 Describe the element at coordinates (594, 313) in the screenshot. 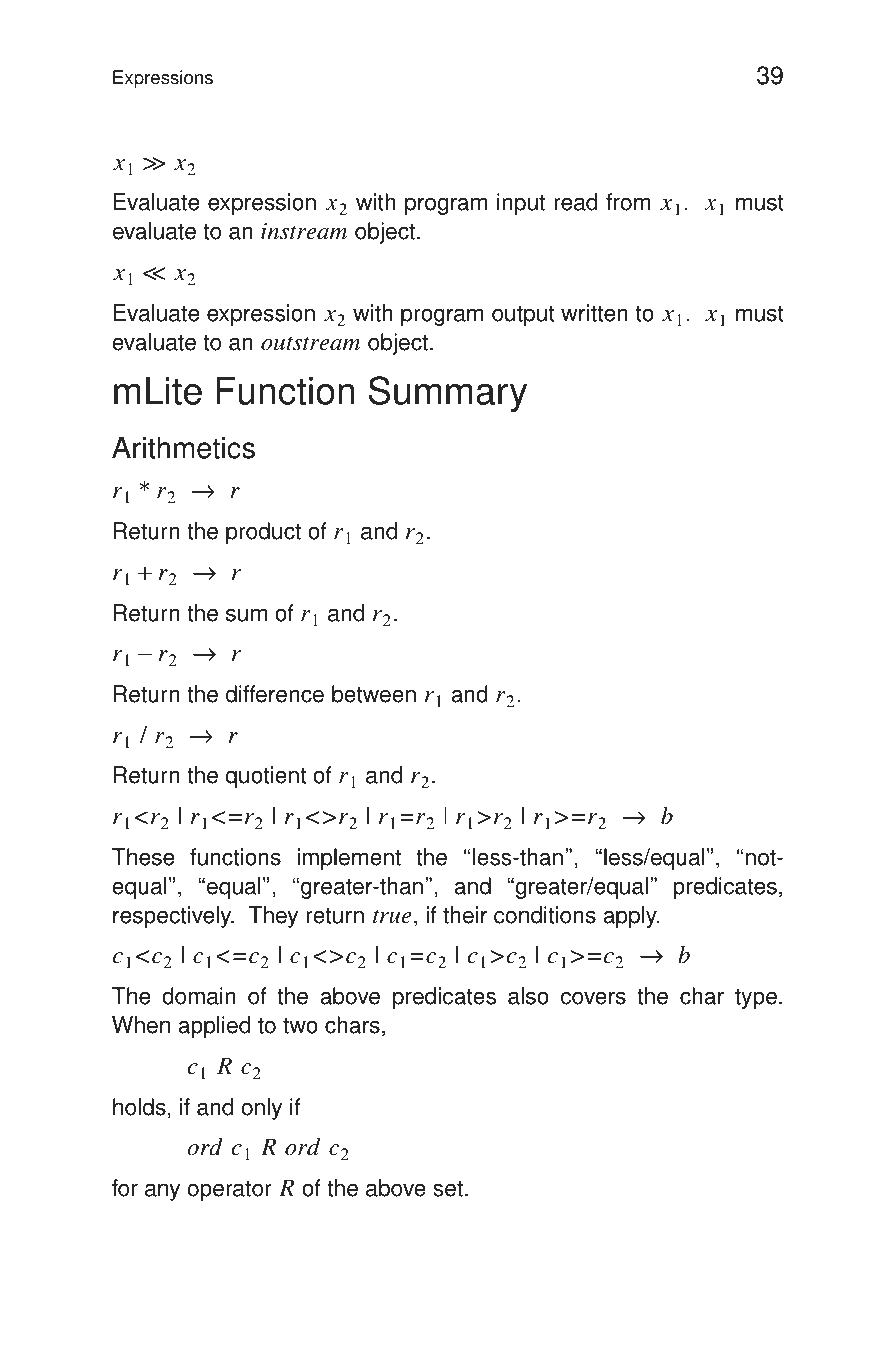

I see `written` at that location.
